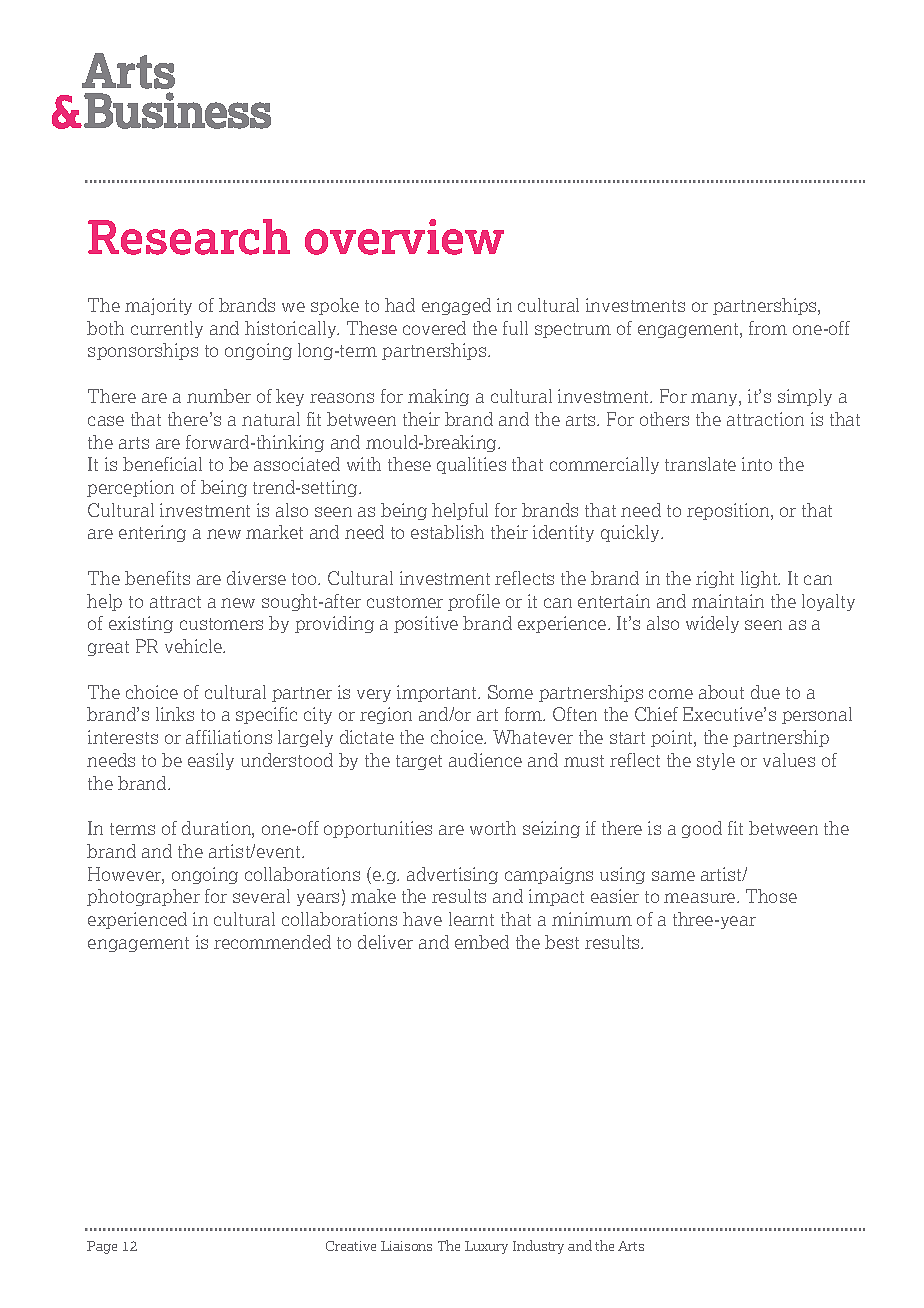  What do you see at coordinates (538, 1247) in the screenshot?
I see `Industry` at bounding box center [538, 1247].
